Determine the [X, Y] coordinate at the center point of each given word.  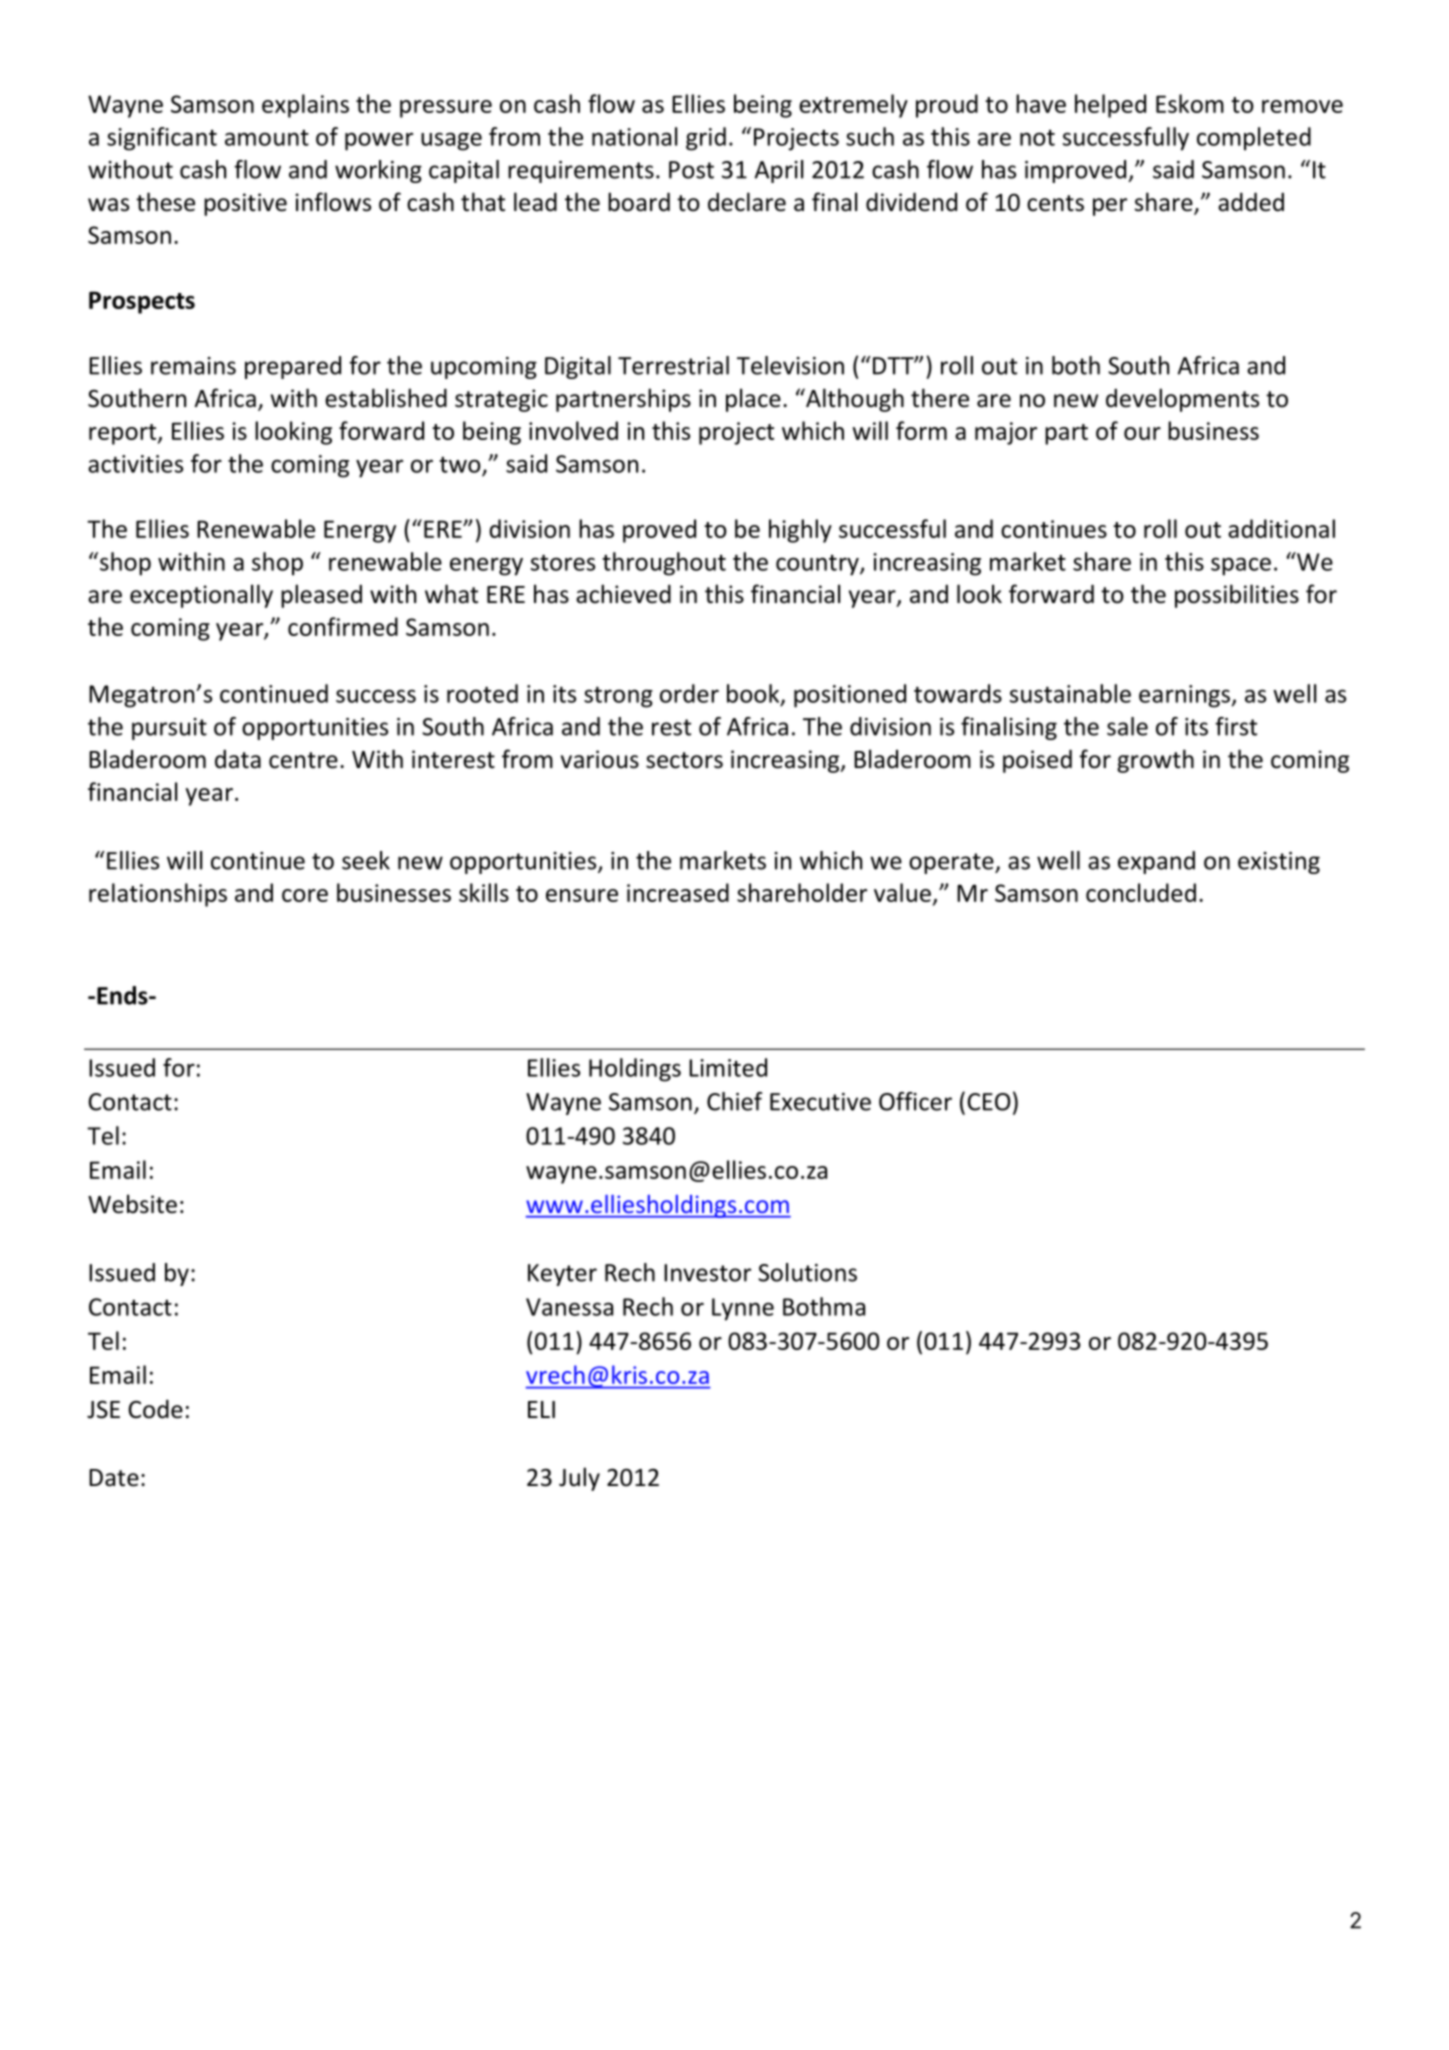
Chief [735, 1101]
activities [135, 464]
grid [706, 139]
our [1142, 433]
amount [267, 138]
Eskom [1190, 103]
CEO [989, 1102]
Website [132, 1204]
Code [155, 1409]
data [238, 759]
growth [1155, 761]
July [579, 1479]
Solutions [807, 1272]
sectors [684, 760]
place [753, 400]
